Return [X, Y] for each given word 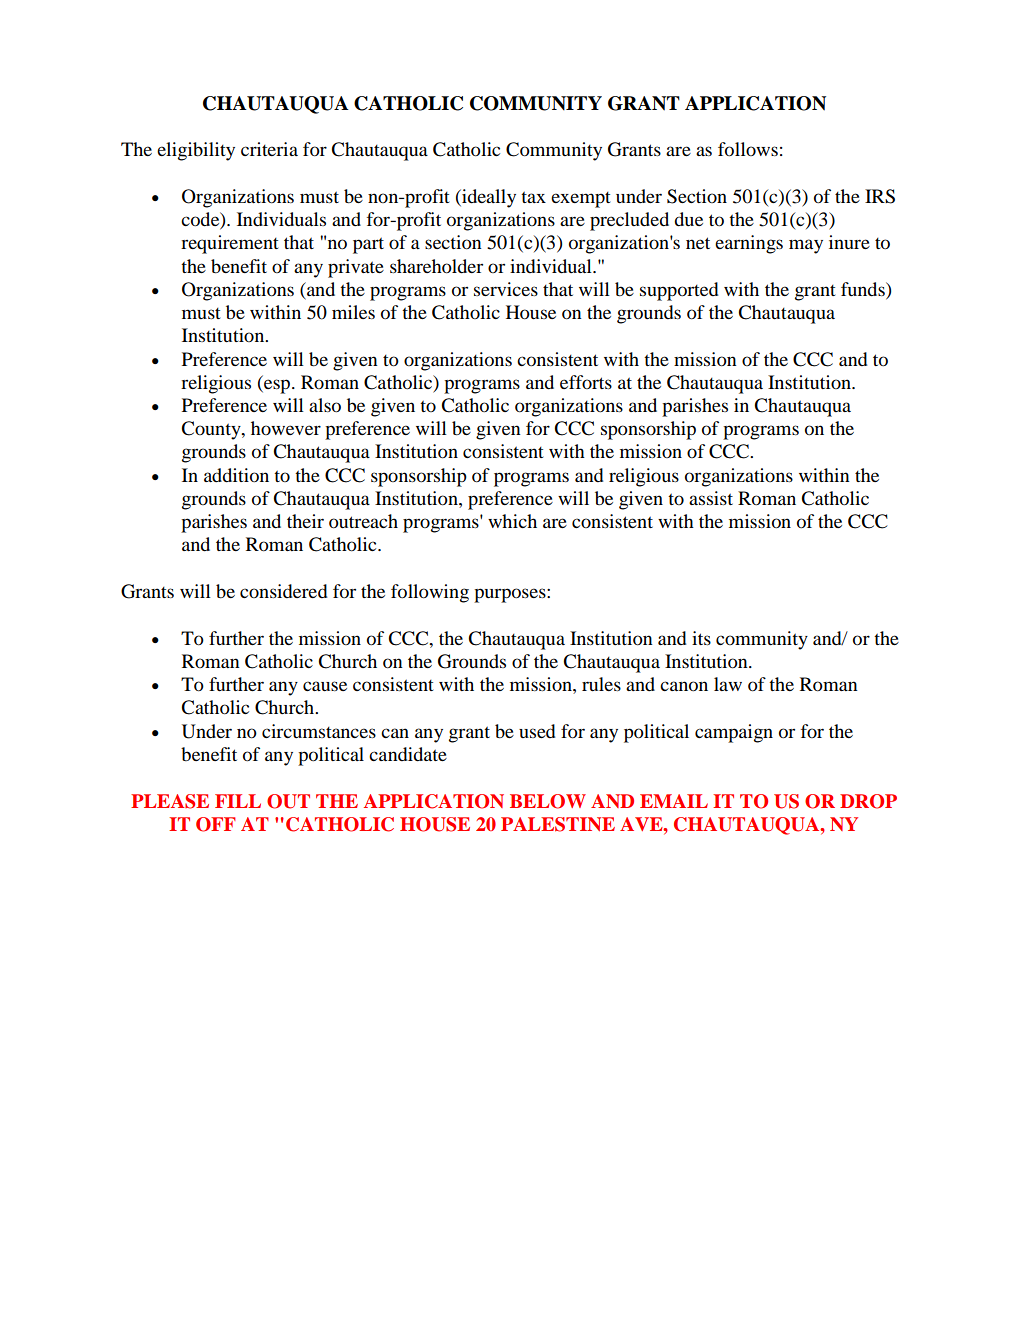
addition [236, 475]
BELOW [548, 801]
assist [711, 498]
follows [748, 149]
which [512, 521]
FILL [238, 801]
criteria [269, 149]
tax [533, 197]
